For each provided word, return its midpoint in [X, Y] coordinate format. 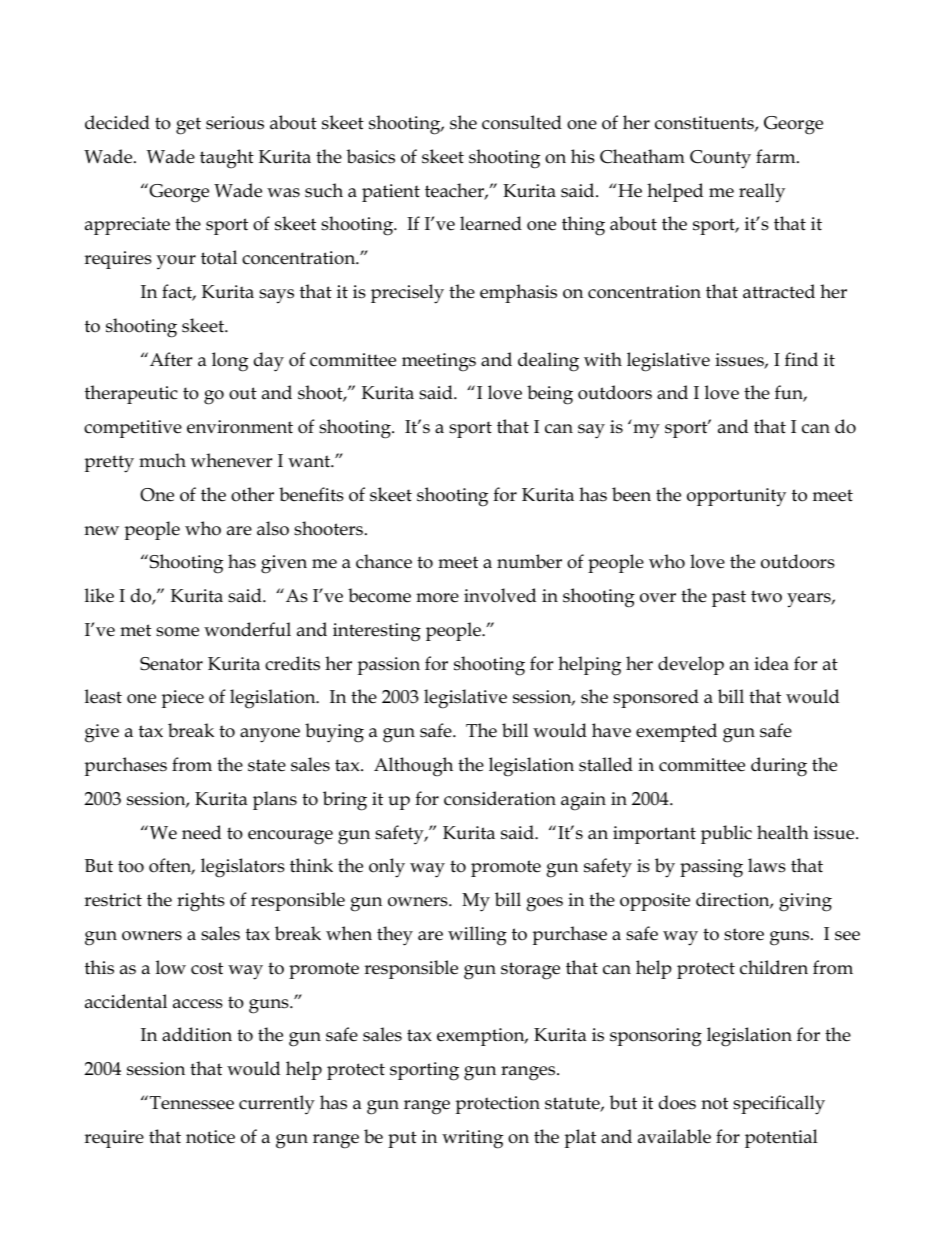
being [550, 395]
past [729, 598]
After [171, 359]
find [801, 359]
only [387, 868]
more [437, 598]
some [177, 632]
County [720, 159]
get [188, 126]
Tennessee [192, 1103]
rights [201, 902]
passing [711, 868]
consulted [522, 122]
